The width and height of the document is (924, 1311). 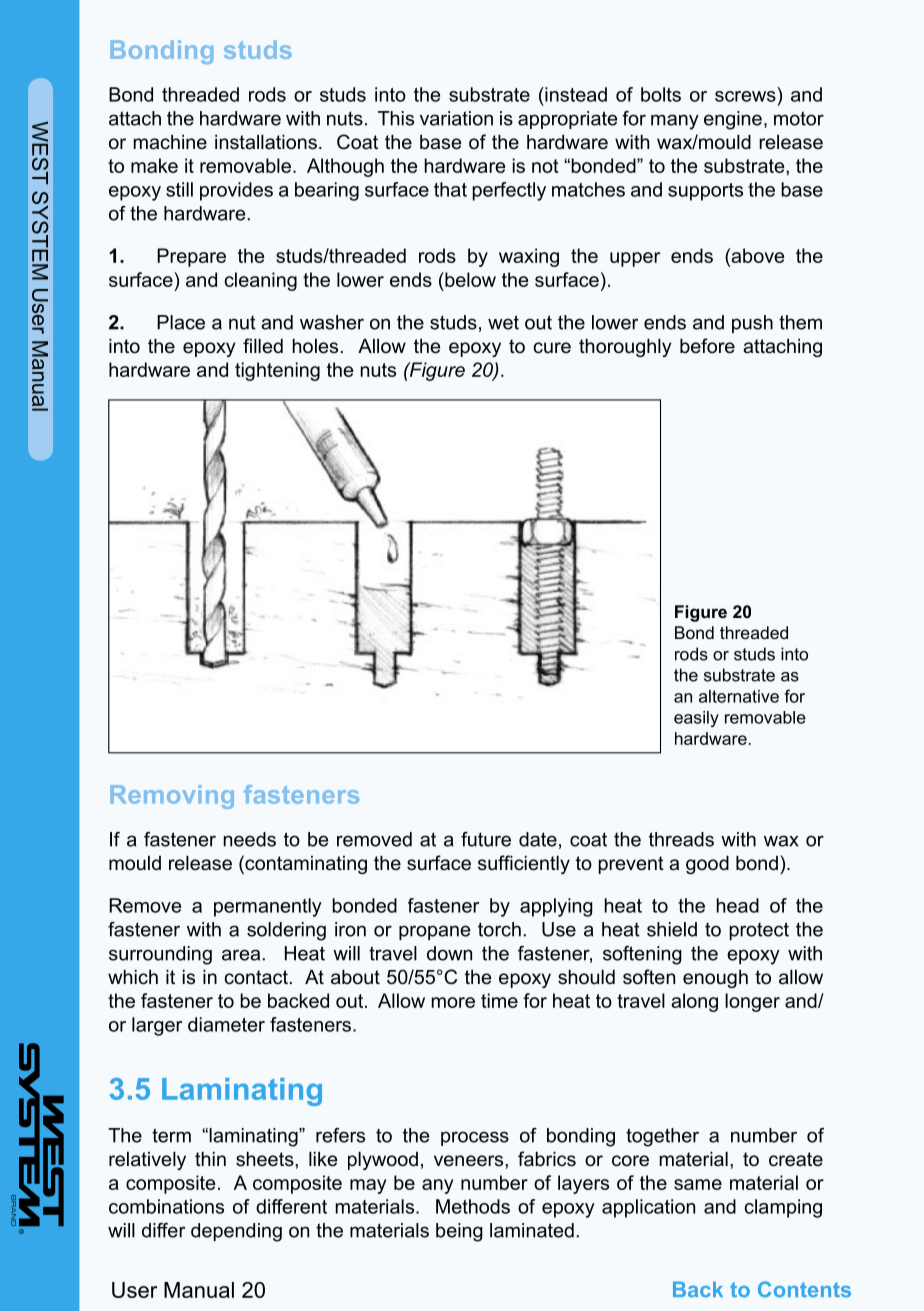 I want to click on clamping, so click(x=783, y=1208).
